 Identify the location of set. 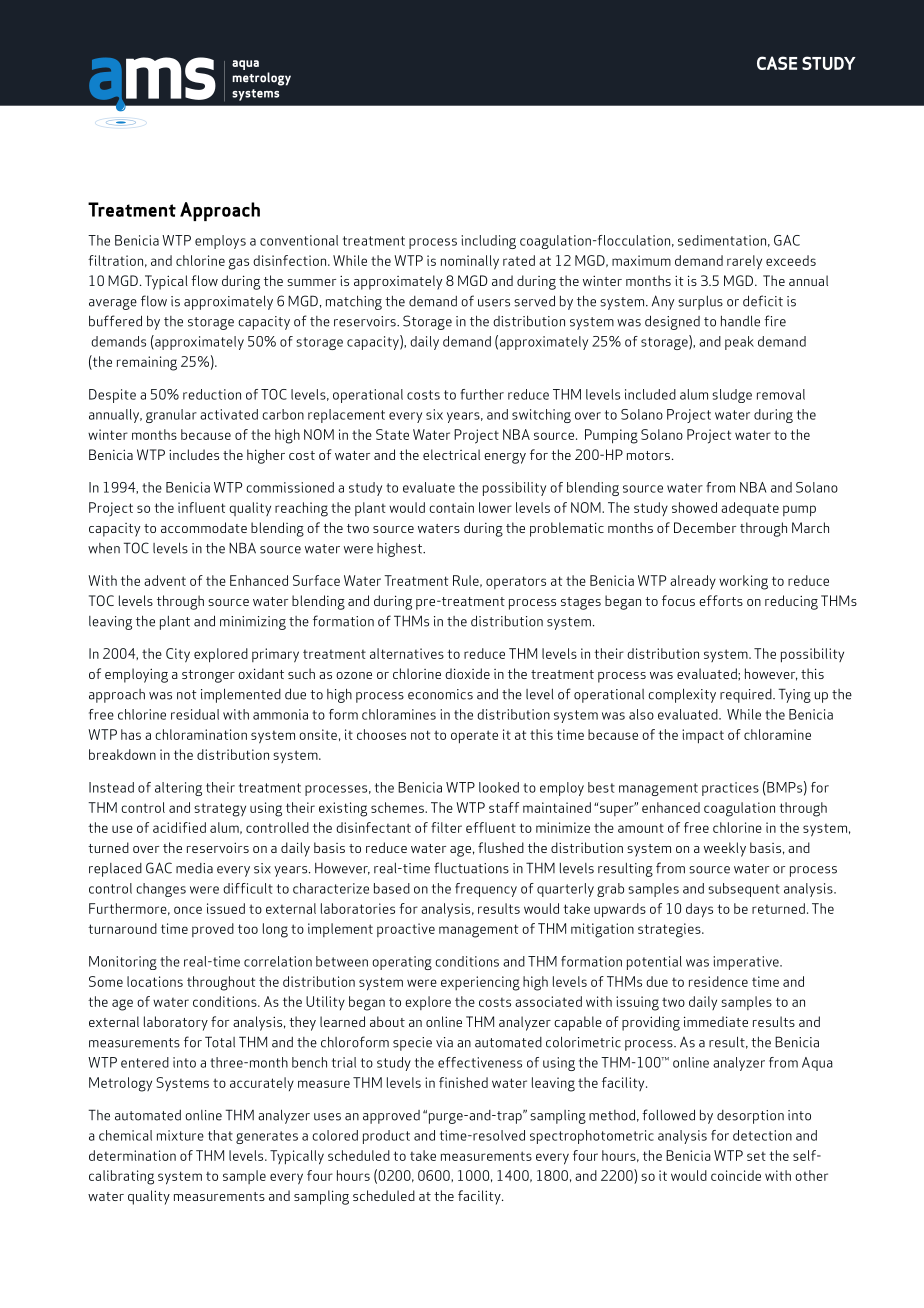
(756, 1156).
